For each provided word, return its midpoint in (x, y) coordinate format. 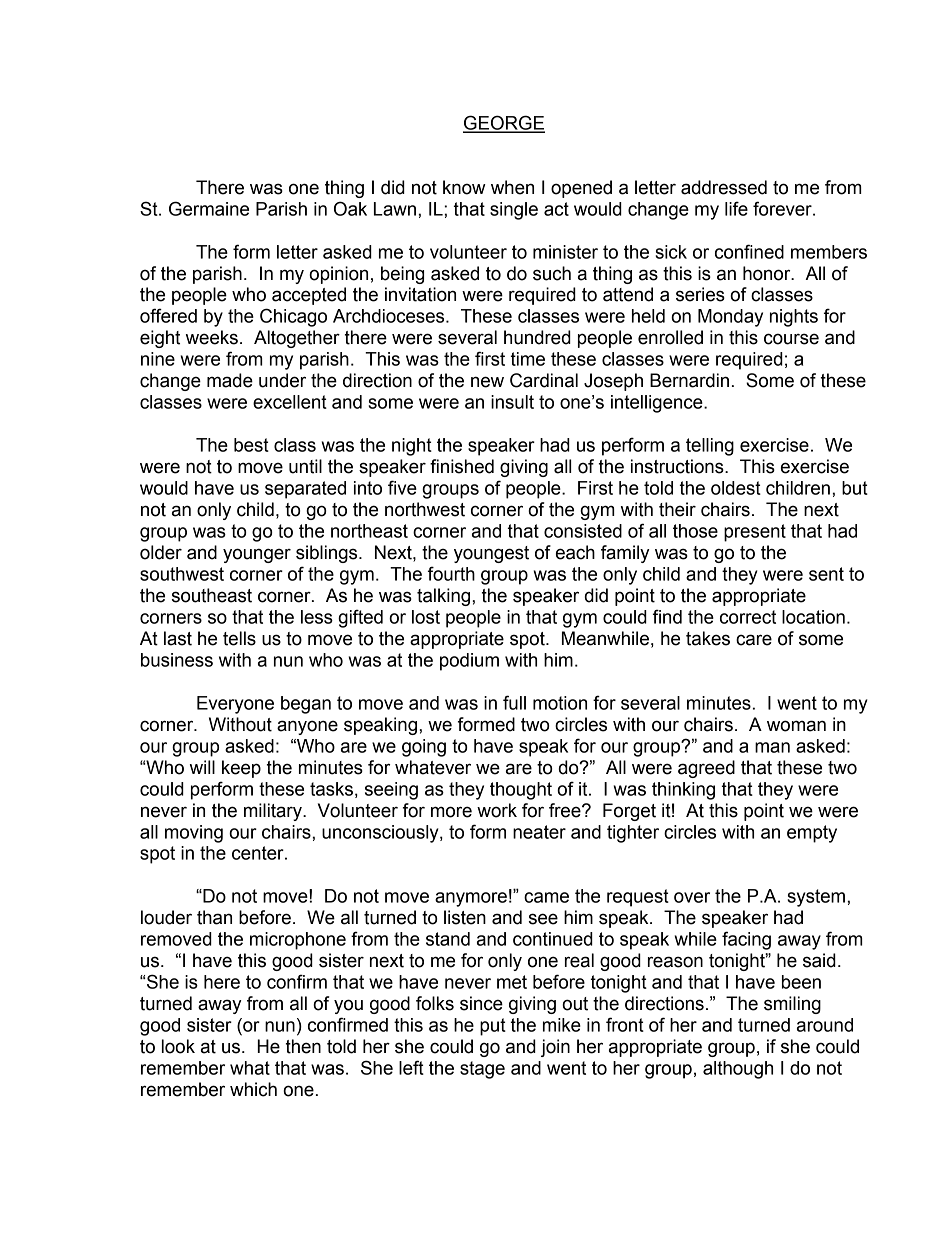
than (214, 917)
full (514, 702)
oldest (736, 488)
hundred (537, 337)
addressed (724, 187)
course (791, 339)
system (816, 898)
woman (796, 726)
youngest (491, 554)
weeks (212, 337)
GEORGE (504, 123)
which (253, 1089)
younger (257, 555)
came (546, 897)
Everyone (235, 705)
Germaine (209, 208)
